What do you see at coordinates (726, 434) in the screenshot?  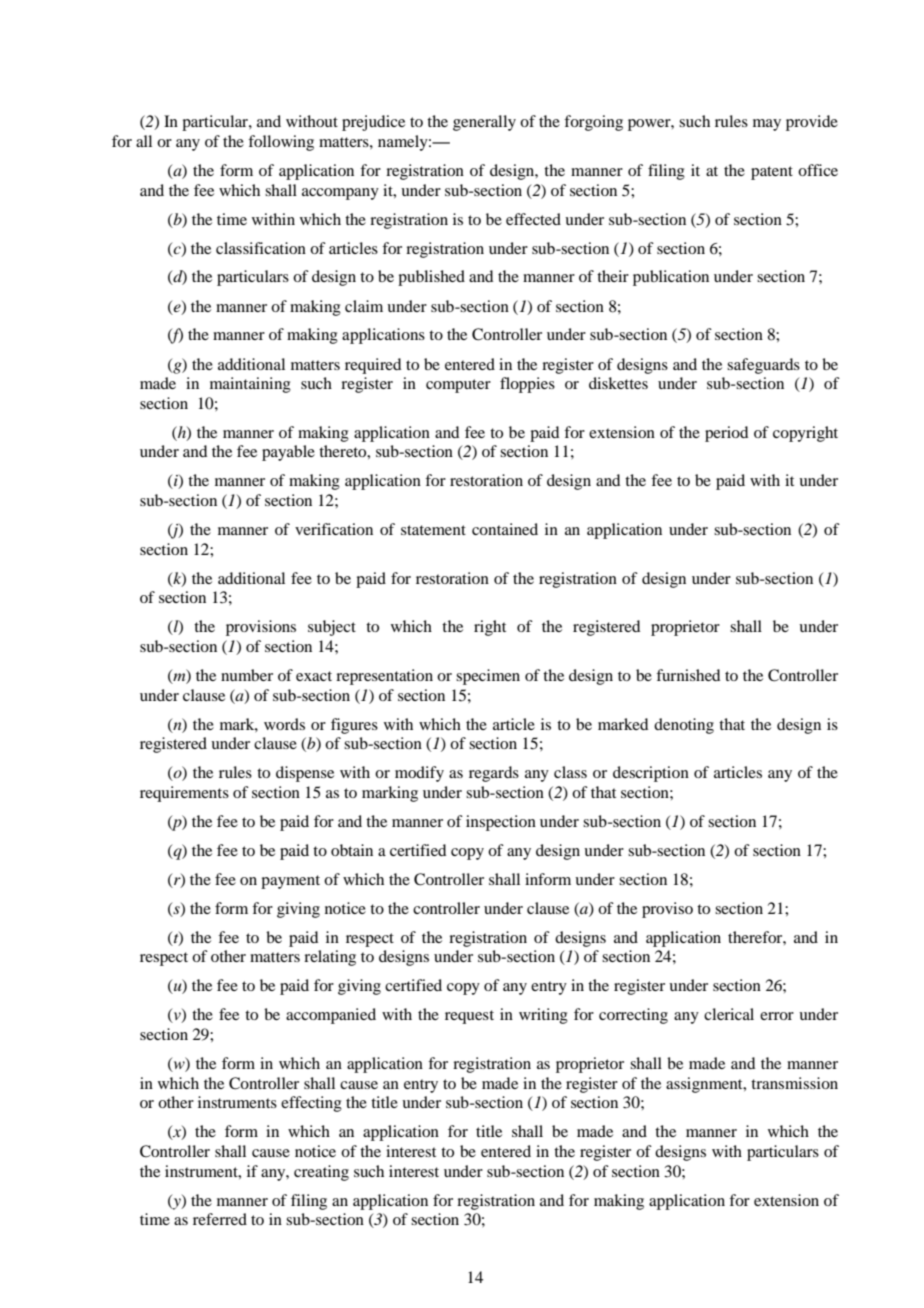 I see `period` at bounding box center [726, 434].
